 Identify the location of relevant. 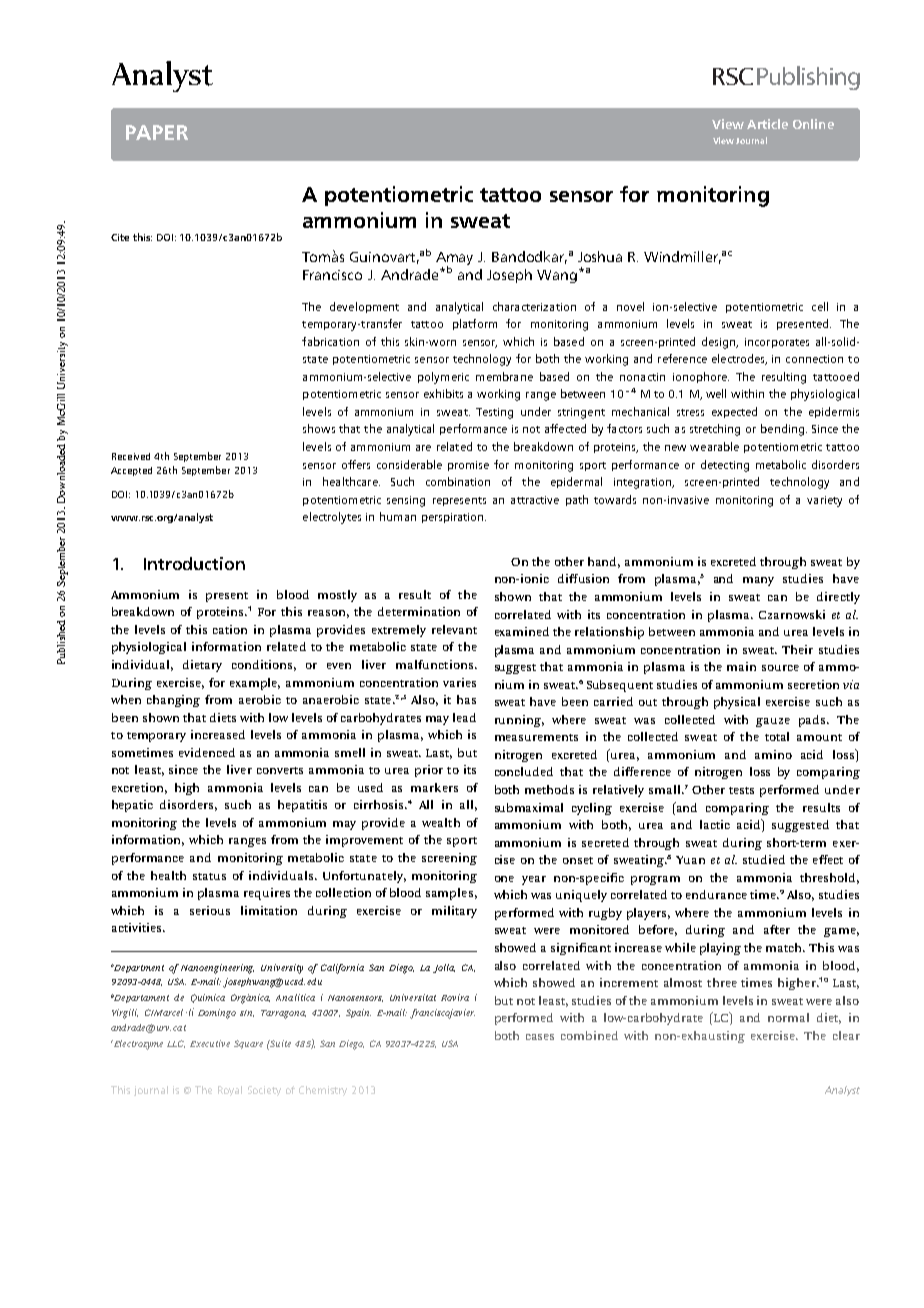
(454, 629).
